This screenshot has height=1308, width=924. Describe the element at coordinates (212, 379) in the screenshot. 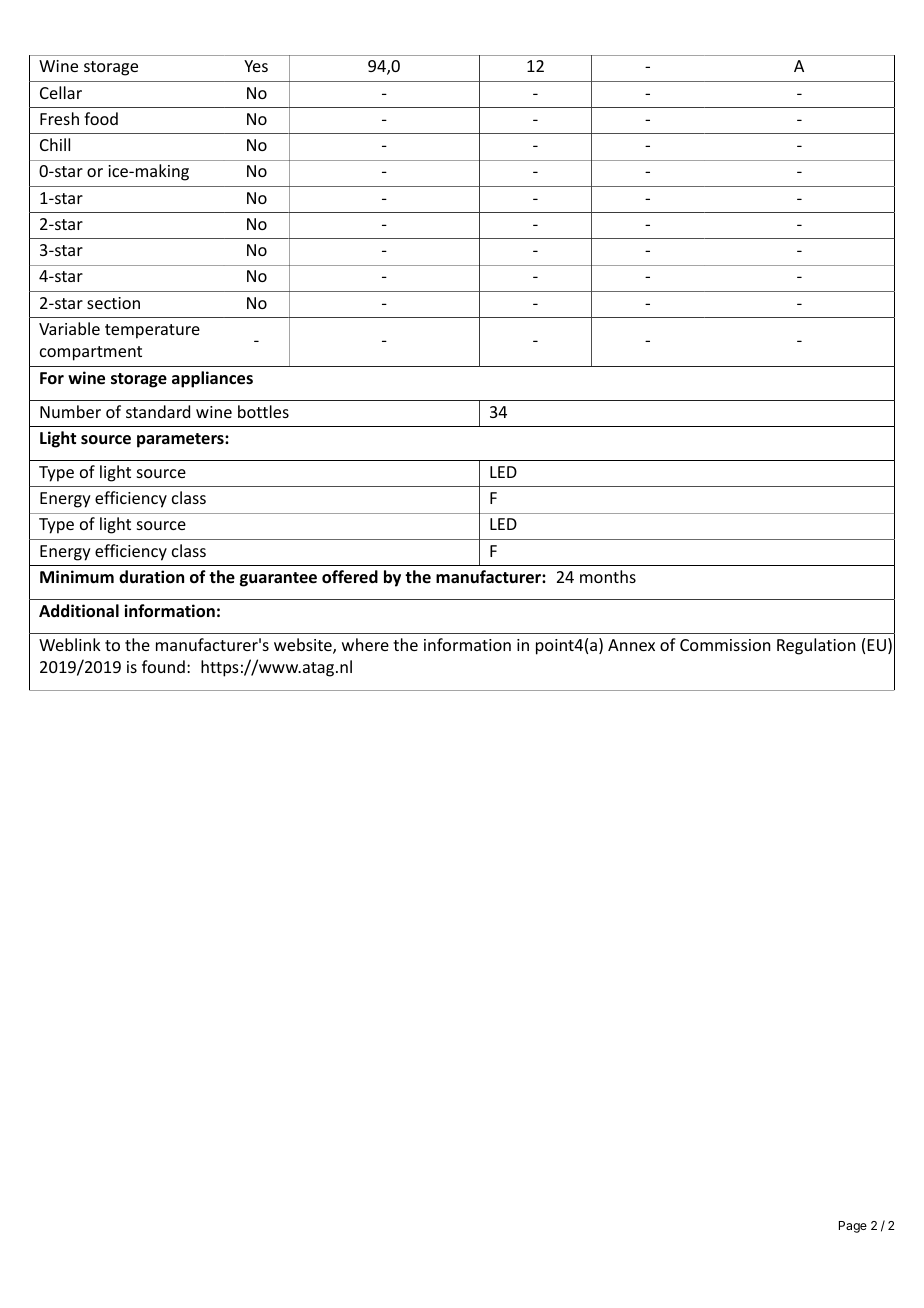

I see `appliances` at that location.
